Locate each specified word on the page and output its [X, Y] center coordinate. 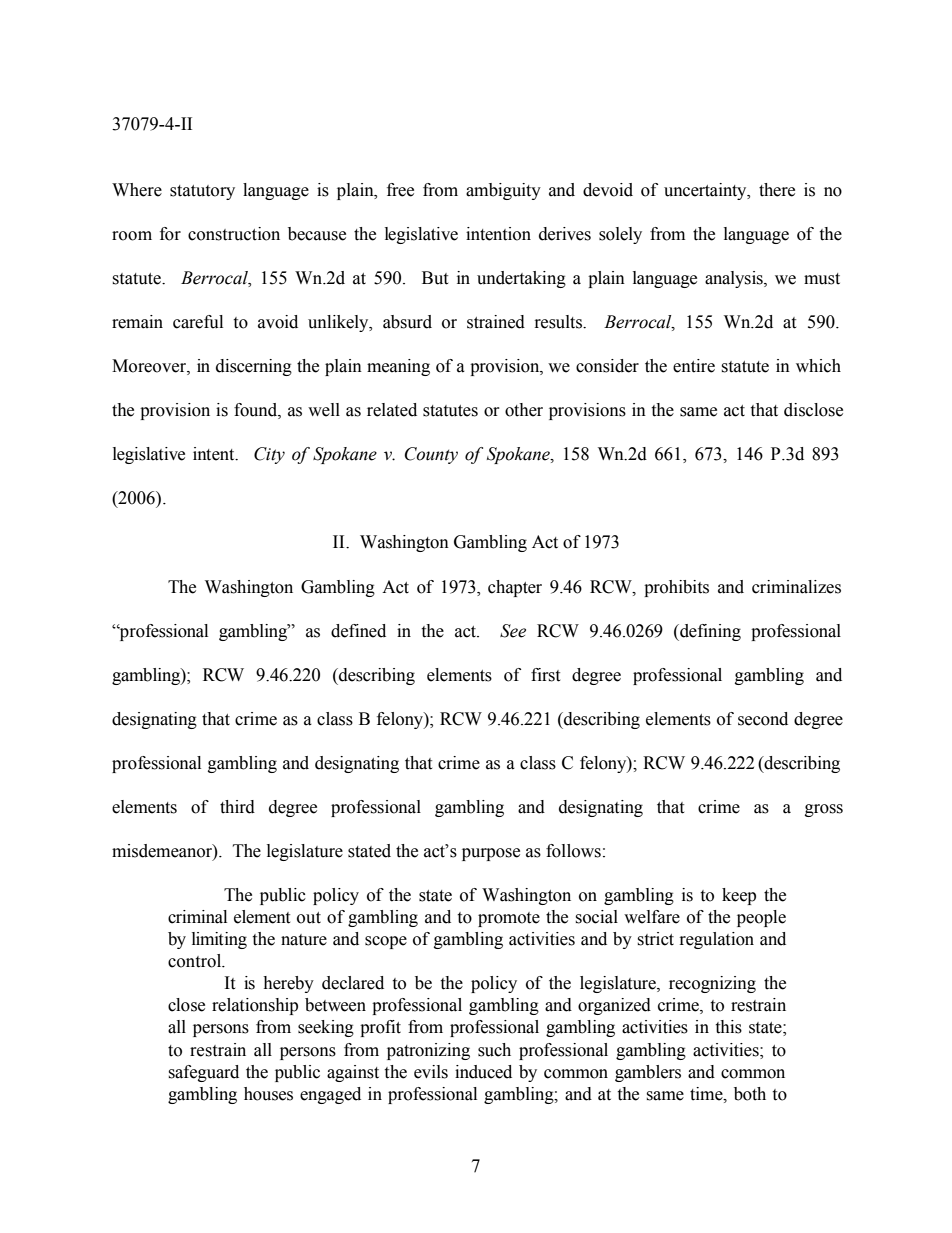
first [545, 675]
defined [358, 631]
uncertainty [706, 191]
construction [234, 234]
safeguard [203, 1073]
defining [709, 632]
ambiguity [503, 191]
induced [483, 1072]
